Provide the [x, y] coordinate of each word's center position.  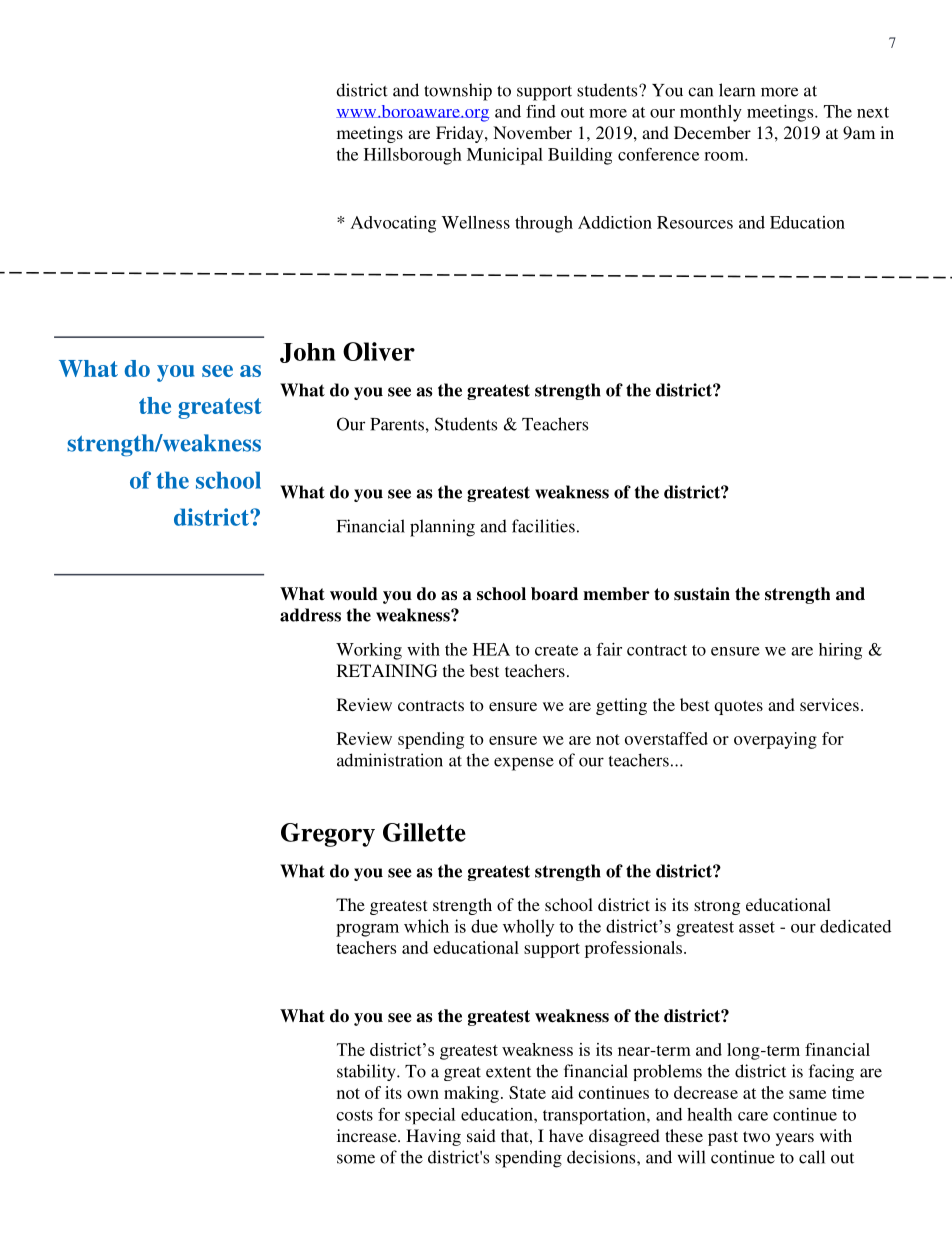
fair [609, 649]
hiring [840, 651]
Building [580, 156]
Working [369, 651]
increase [368, 1135]
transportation [595, 1116]
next [873, 112]
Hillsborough [413, 156]
